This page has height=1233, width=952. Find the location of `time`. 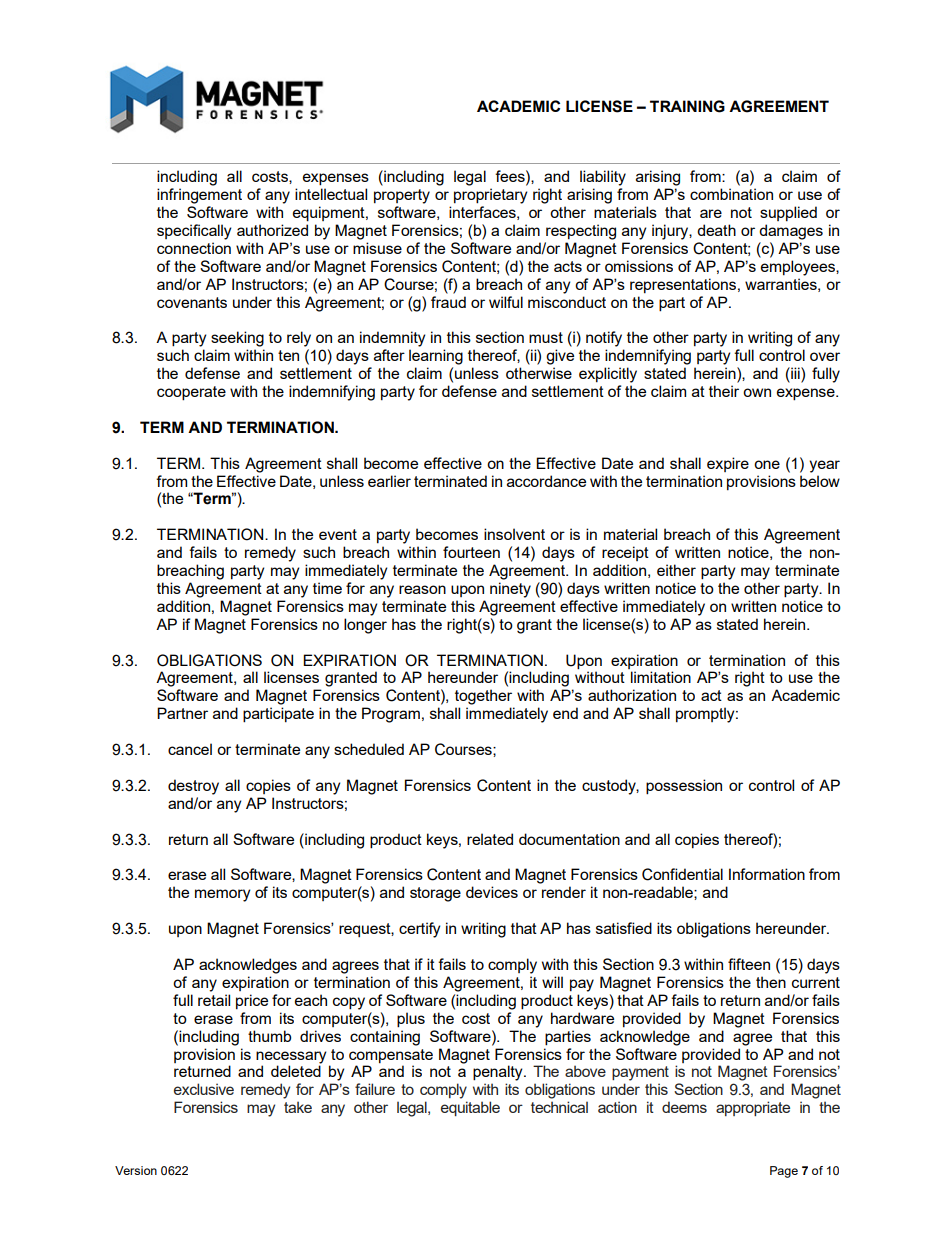

time is located at coordinates (327, 588).
